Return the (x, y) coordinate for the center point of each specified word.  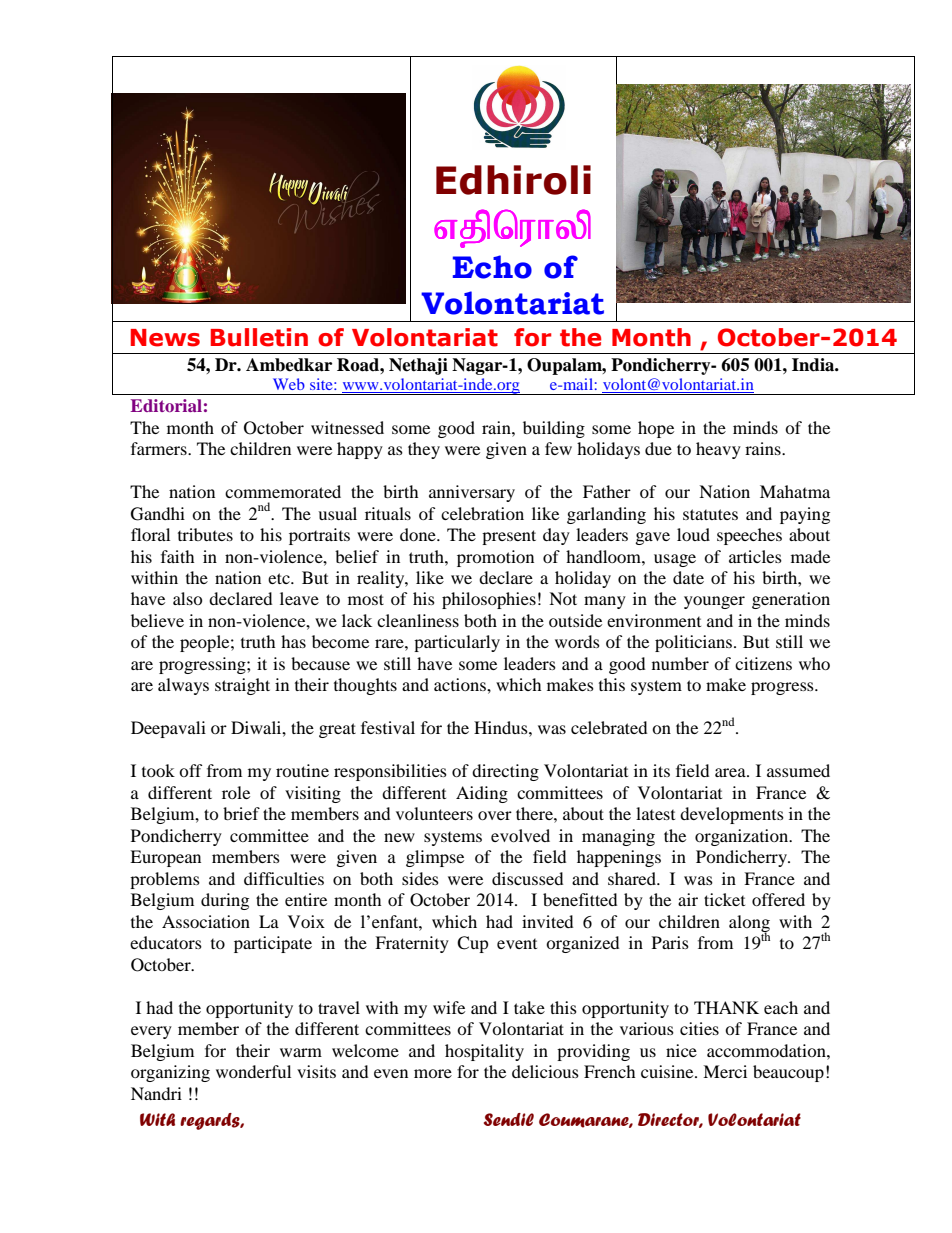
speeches (749, 536)
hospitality (484, 1052)
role (236, 792)
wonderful (253, 1071)
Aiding (482, 794)
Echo (492, 267)
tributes (205, 534)
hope (656, 429)
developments (732, 815)
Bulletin (259, 337)
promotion (495, 558)
